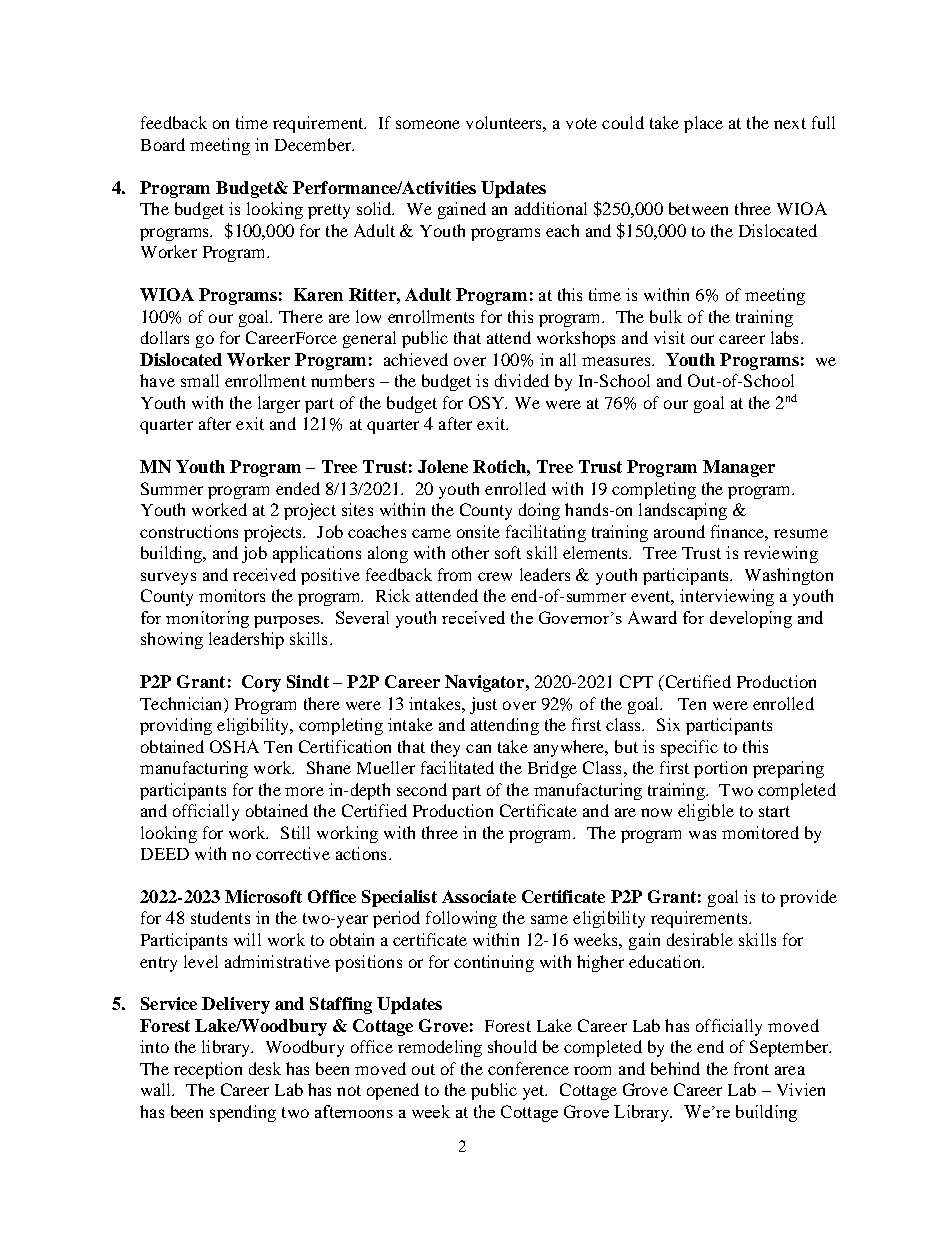  I want to click on place, so click(703, 124).
